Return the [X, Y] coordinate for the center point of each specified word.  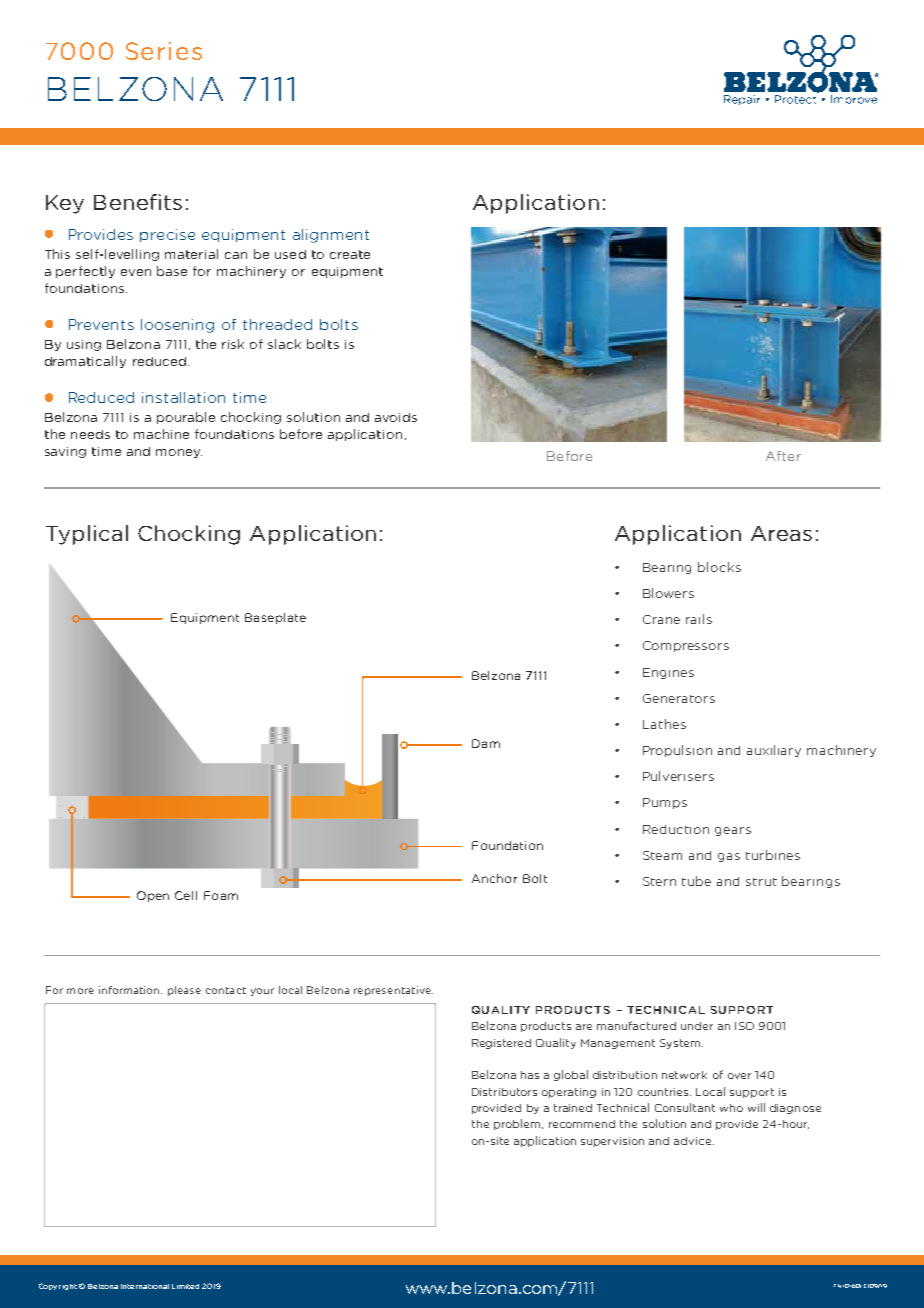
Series [164, 51]
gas [729, 857]
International [145, 1286]
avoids [396, 417]
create [350, 254]
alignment [331, 236]
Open [153, 896]
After [783, 456]
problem [518, 1124]
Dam [486, 743]
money [179, 453]
